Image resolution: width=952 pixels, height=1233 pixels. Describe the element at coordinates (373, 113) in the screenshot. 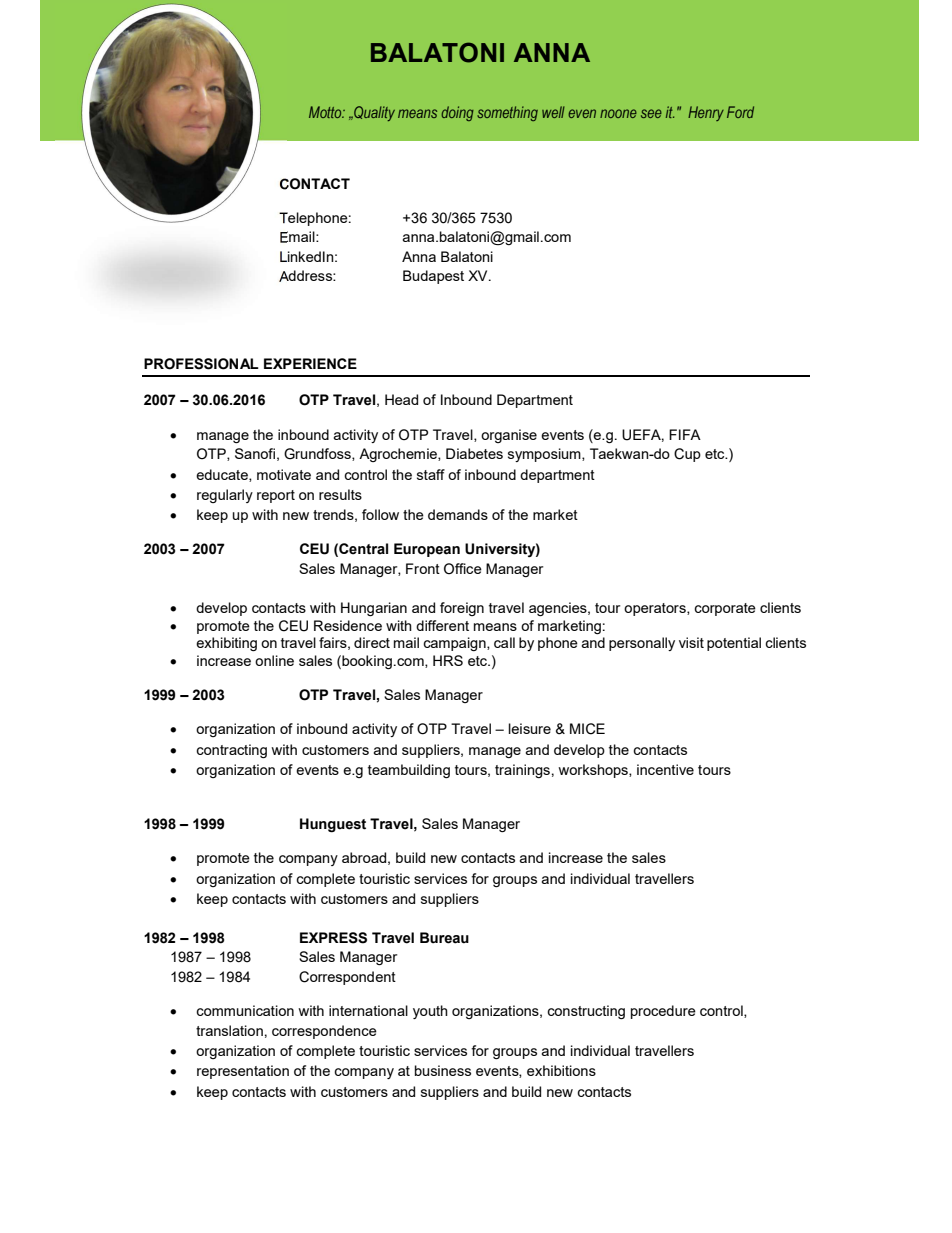

I see `Quality` at that location.
